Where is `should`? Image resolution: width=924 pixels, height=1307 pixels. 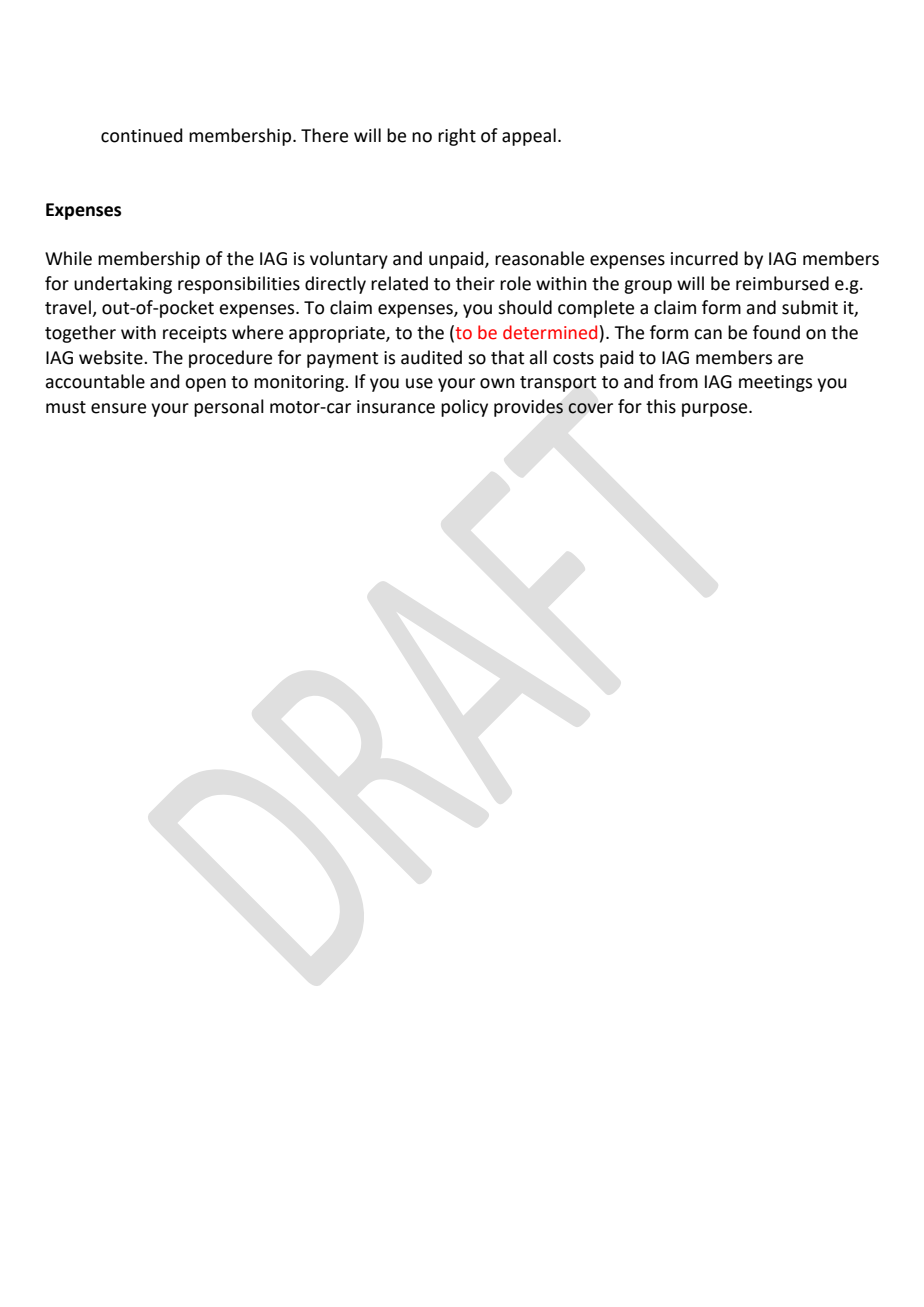 should is located at coordinates (525, 307).
